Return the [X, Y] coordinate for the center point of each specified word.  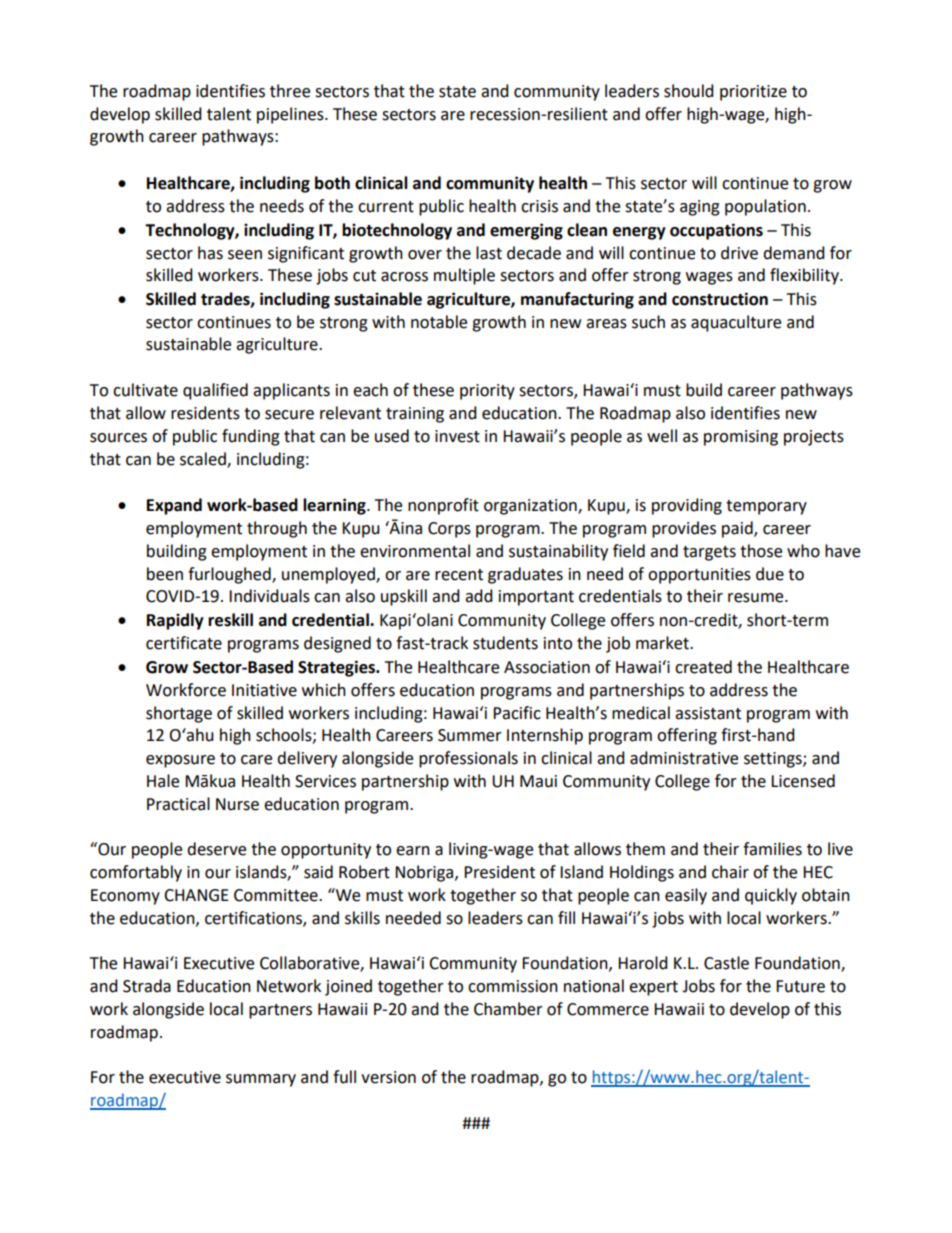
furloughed [230, 575]
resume [757, 598]
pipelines [291, 115]
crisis [539, 206]
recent [459, 575]
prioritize [753, 93]
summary [261, 1080]
